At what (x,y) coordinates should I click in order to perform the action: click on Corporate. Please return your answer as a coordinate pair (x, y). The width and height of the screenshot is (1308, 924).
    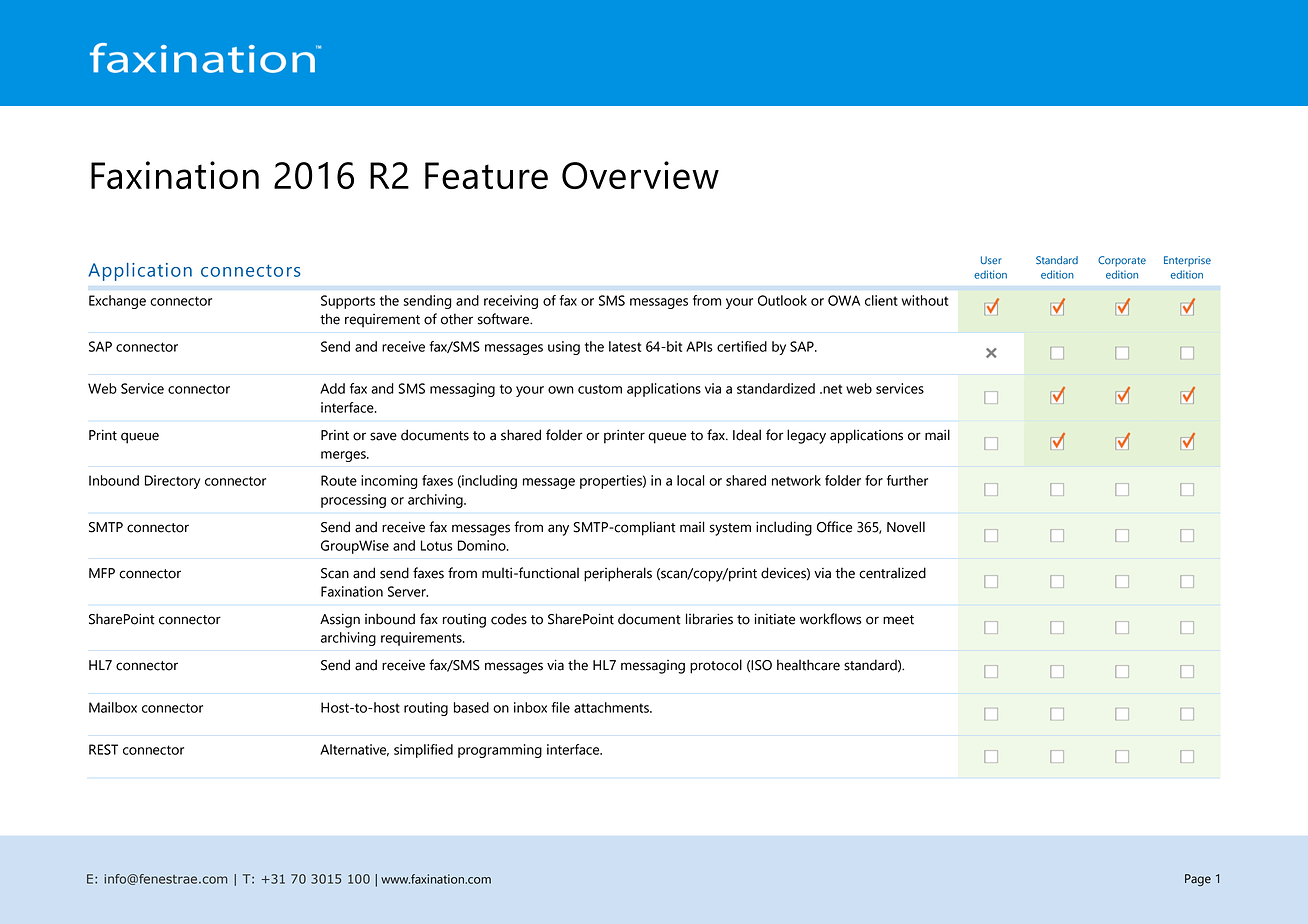
    Looking at the image, I should click on (1122, 261).
